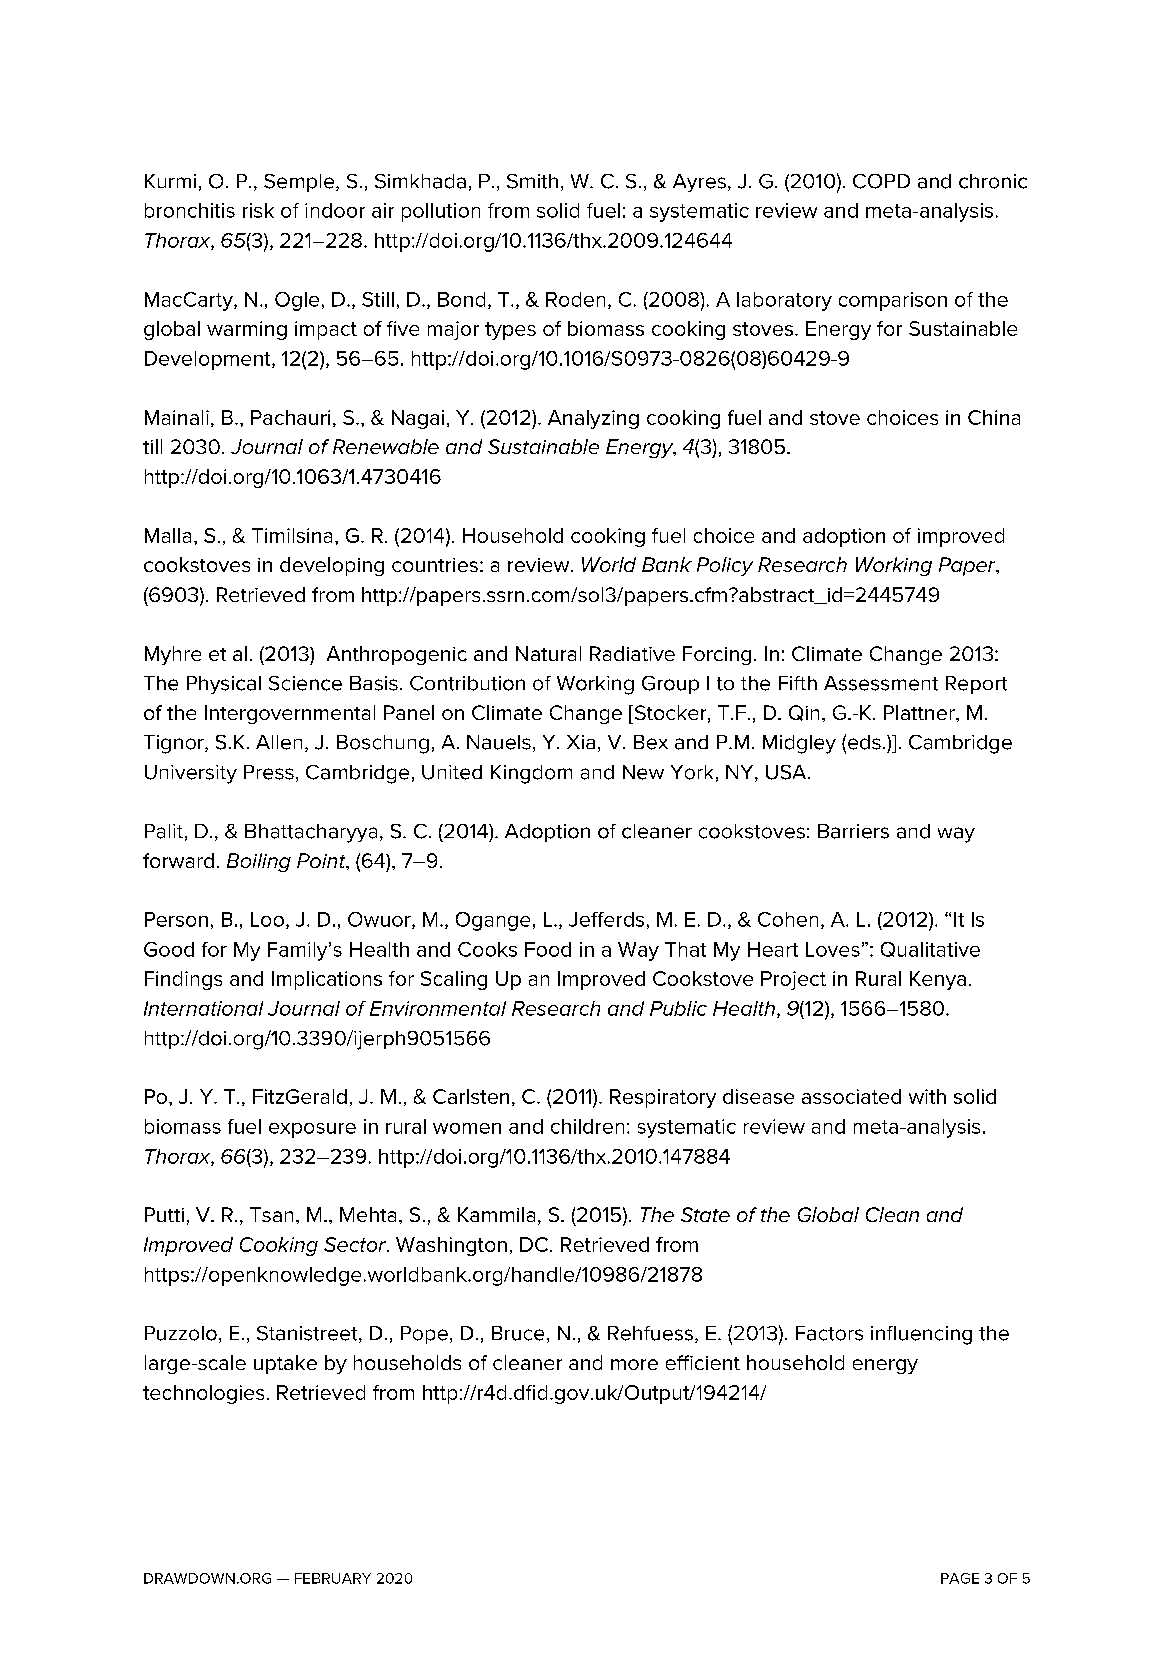 Image resolution: width=1172 pixels, height=1658 pixels. Describe the element at coordinates (258, 210) in the screenshot. I see `risk` at that location.
